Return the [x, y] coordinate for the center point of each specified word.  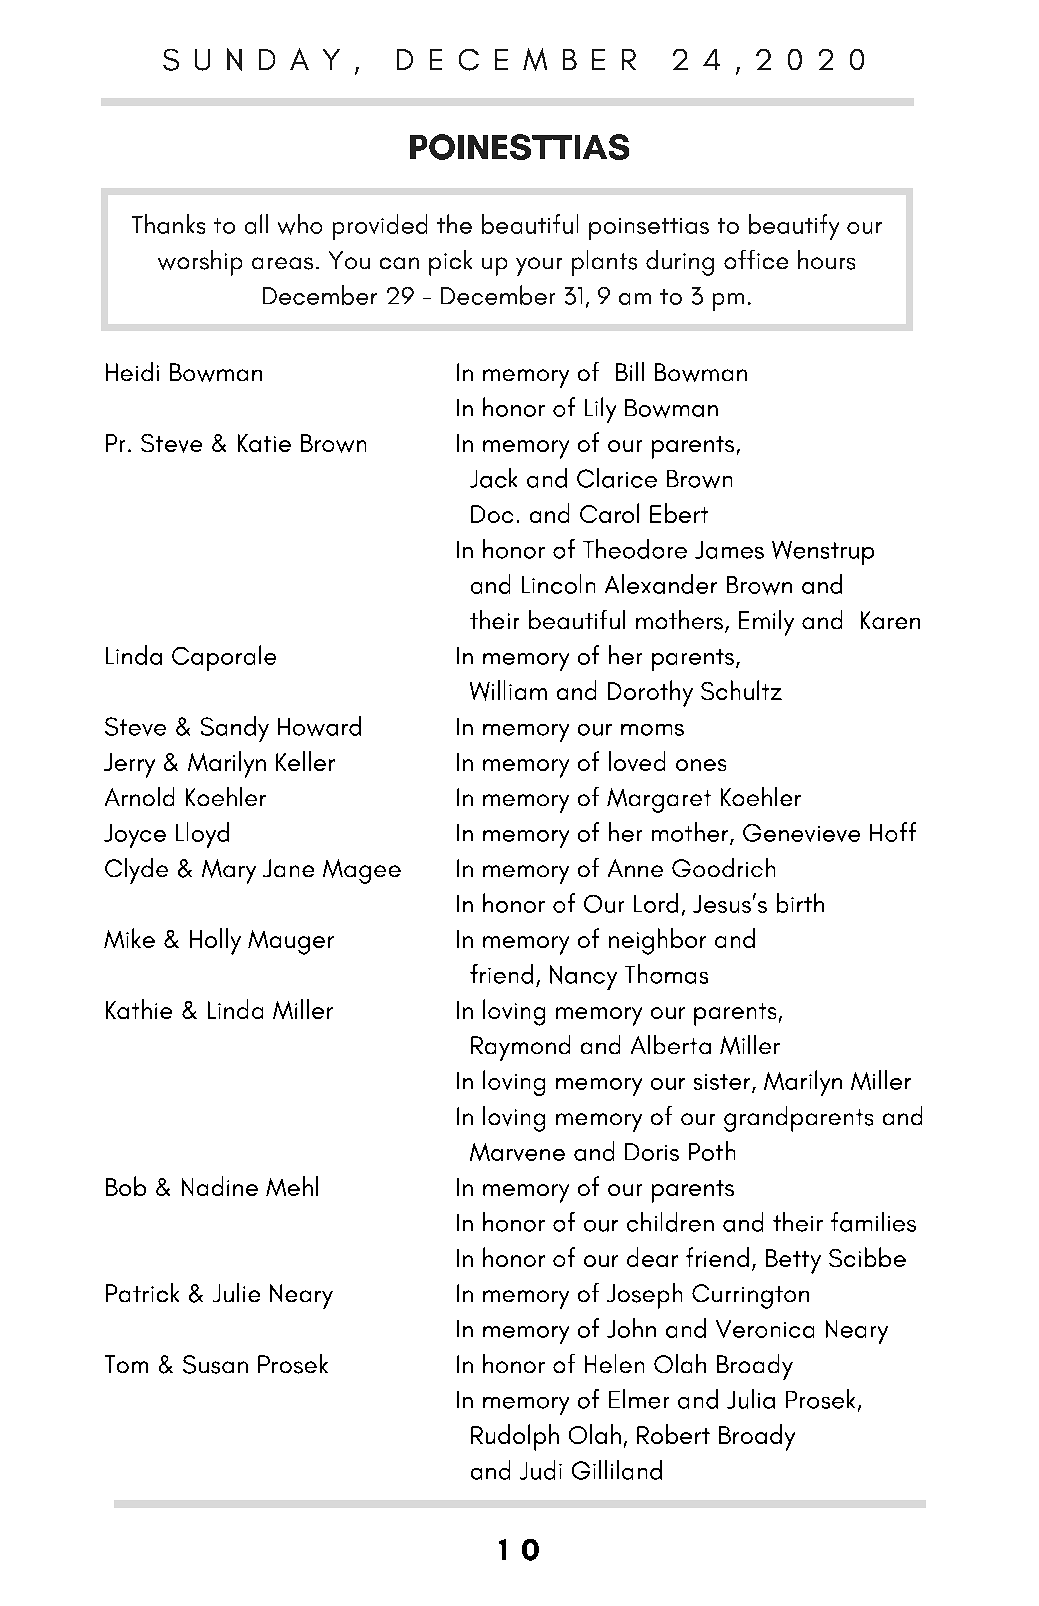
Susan [215, 1364]
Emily [766, 623]
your [539, 266]
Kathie [139, 1009]
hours [826, 260]
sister [723, 1083]
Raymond [520, 1048]
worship [200, 263]
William [508, 690]
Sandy [235, 729]
